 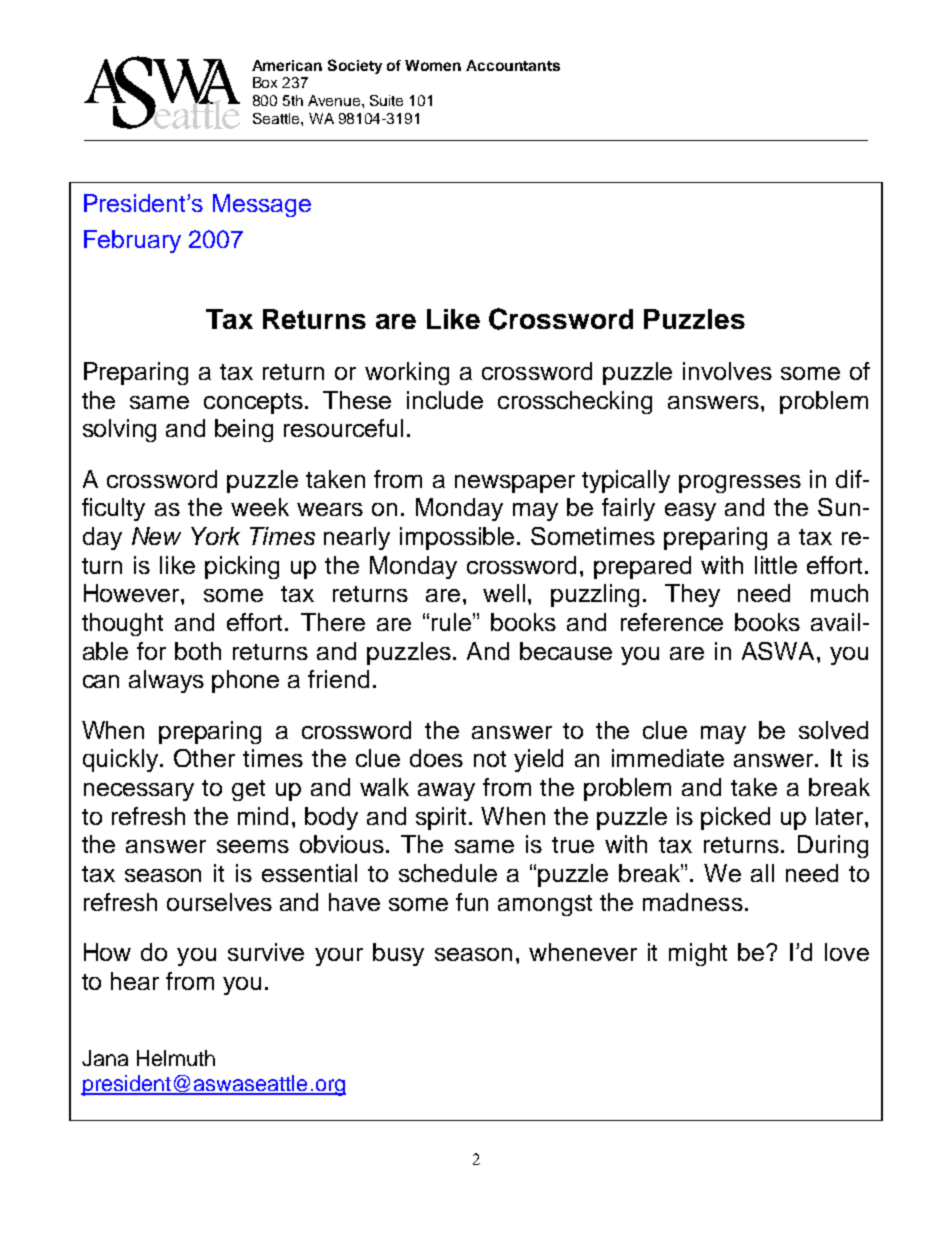 What do you see at coordinates (244, 430) in the screenshot?
I see `being` at bounding box center [244, 430].
